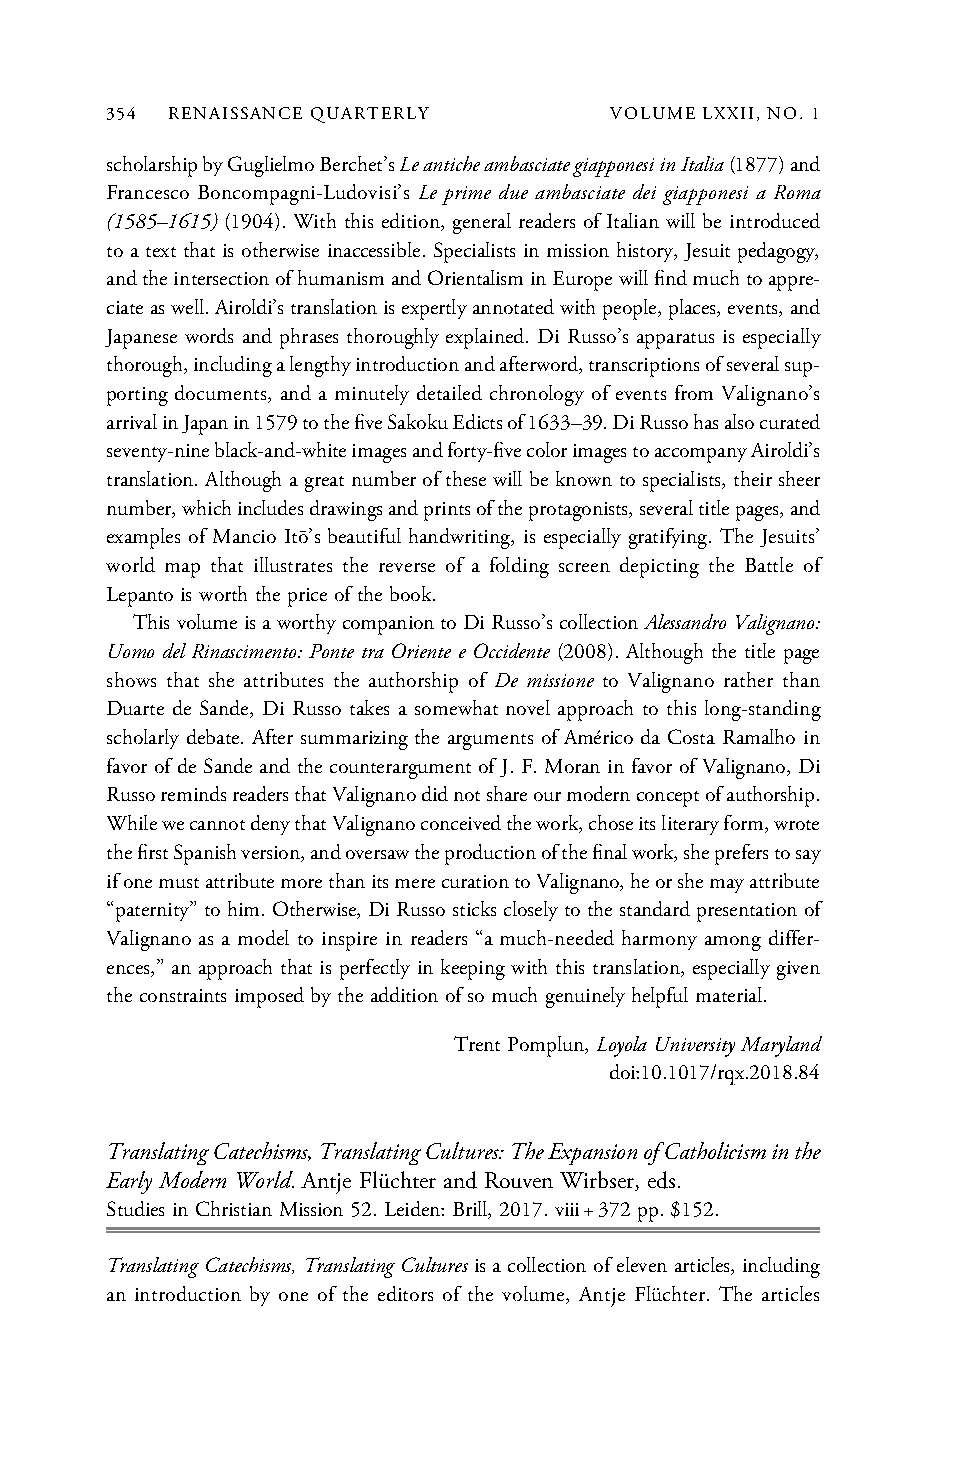 Image resolution: width=953 pixels, height=1469 pixels. Describe the element at coordinates (447, 511) in the screenshot. I see `prints` at that location.
